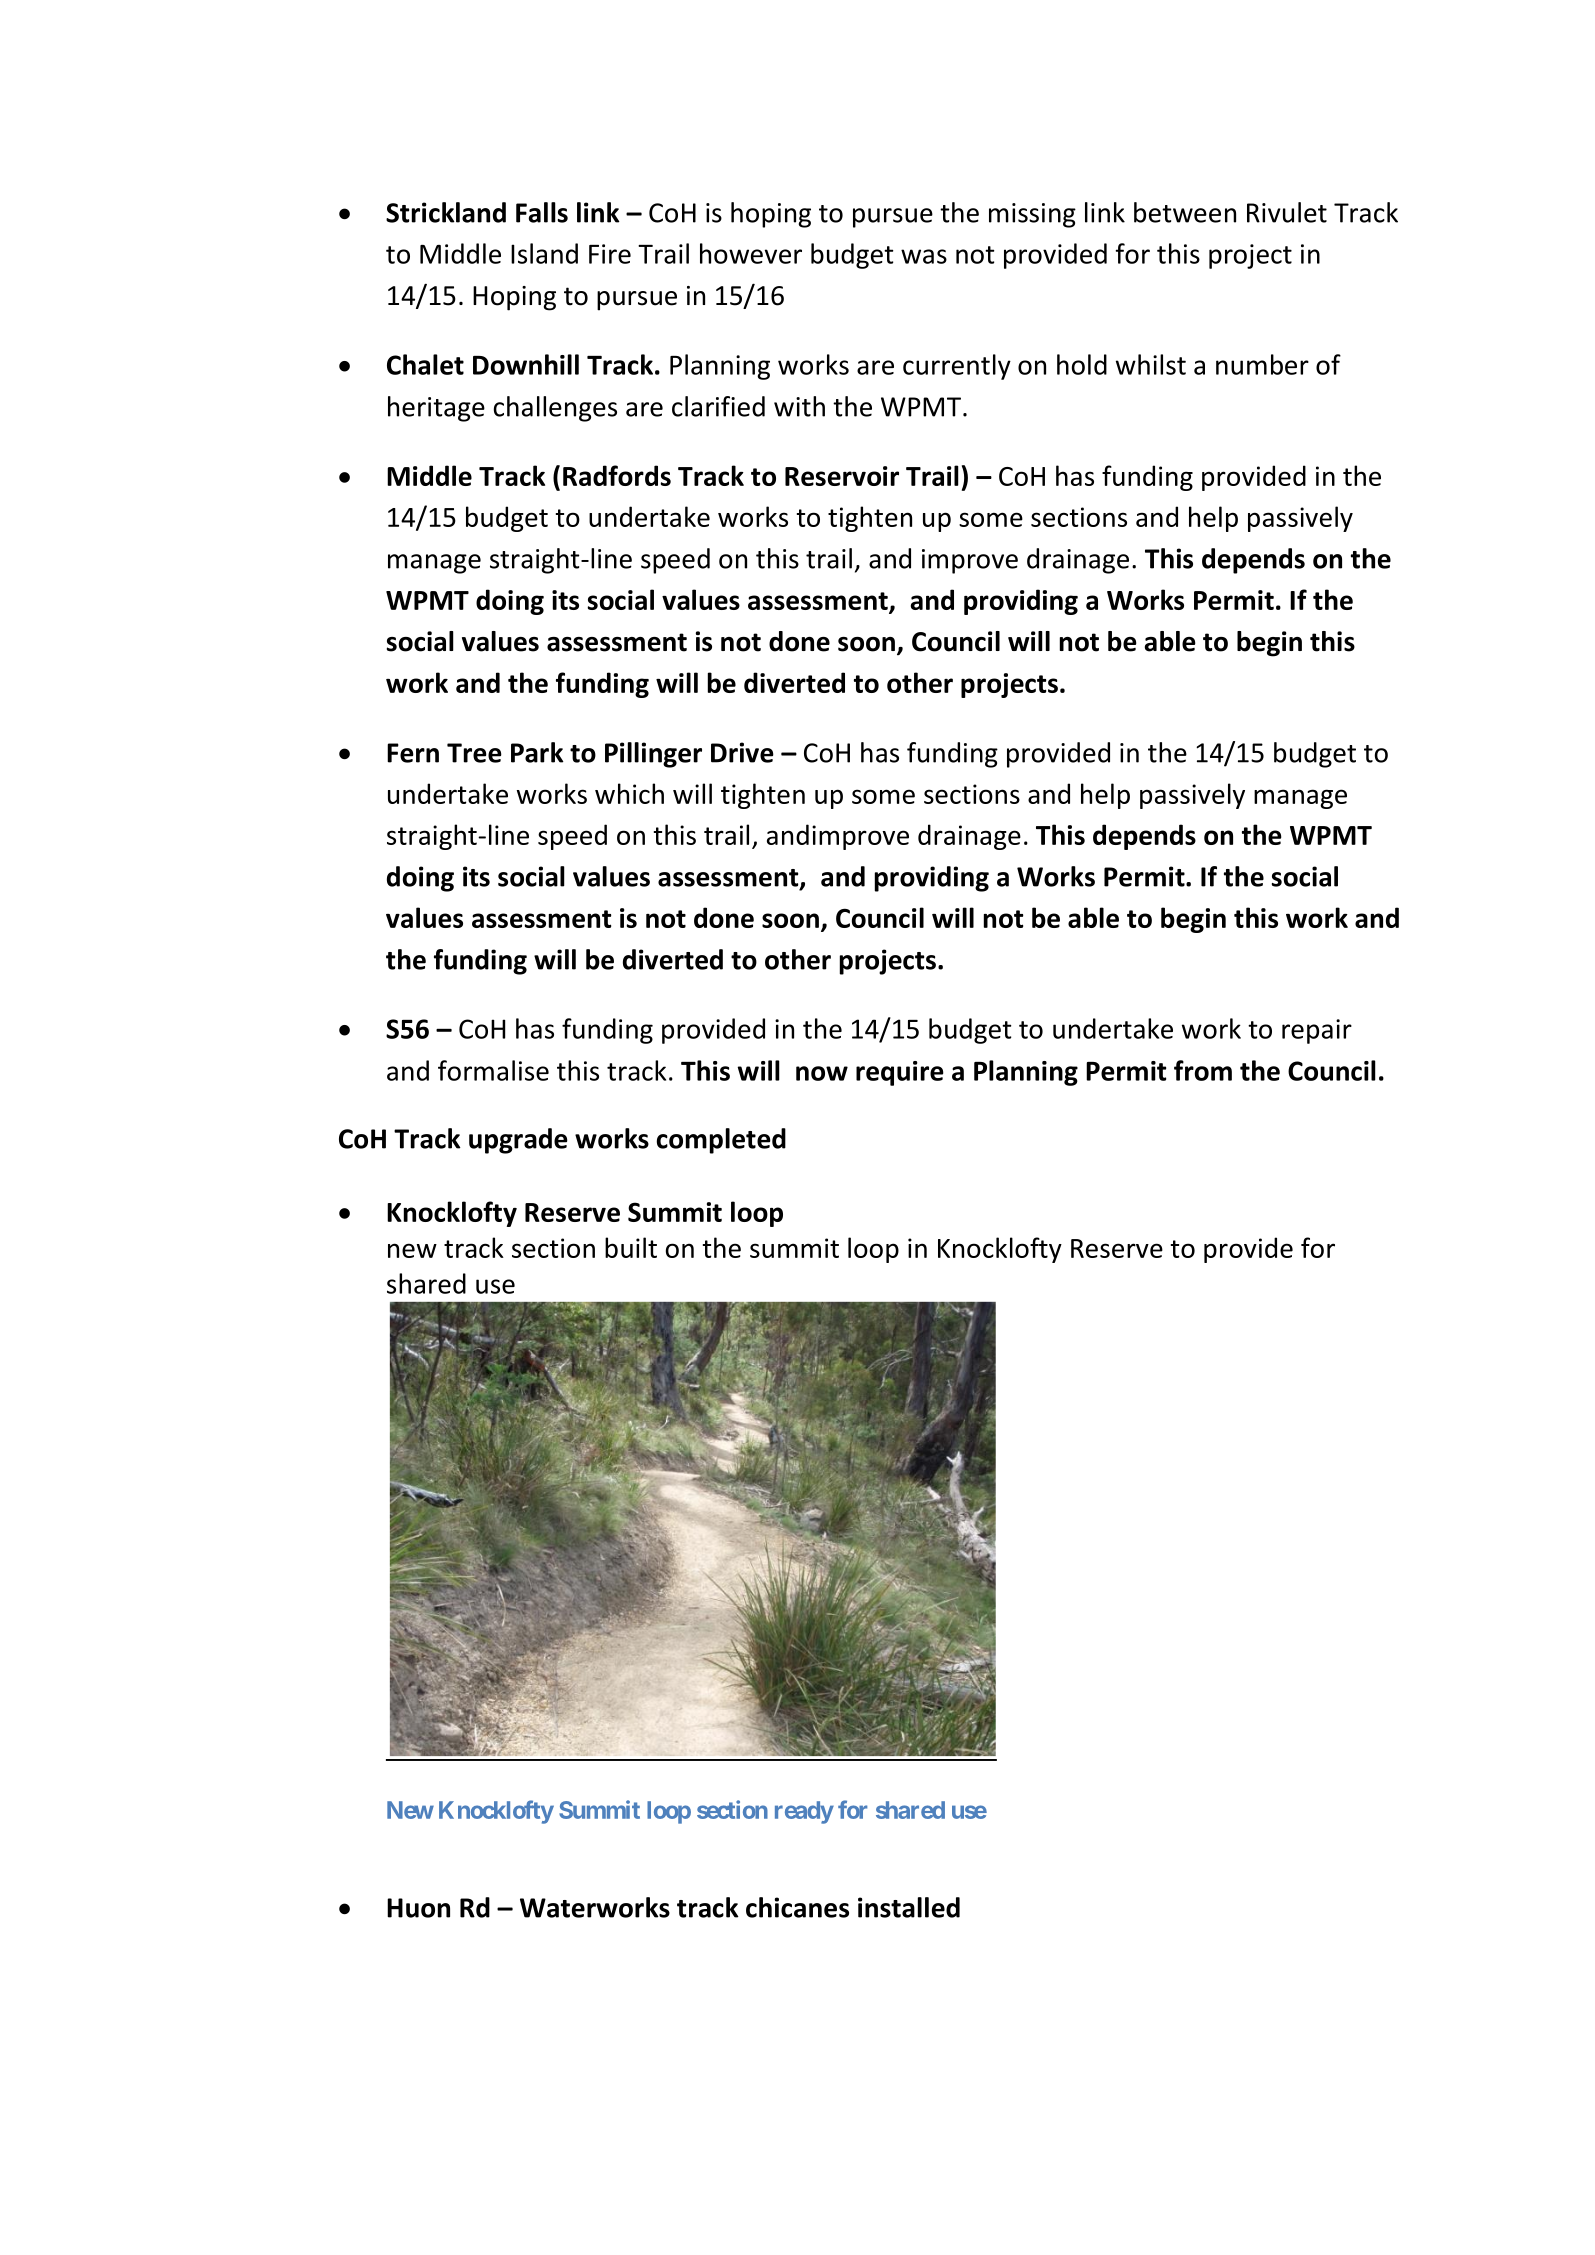 This page has width=1595, height=2255. I want to click on between, so click(1185, 212).
